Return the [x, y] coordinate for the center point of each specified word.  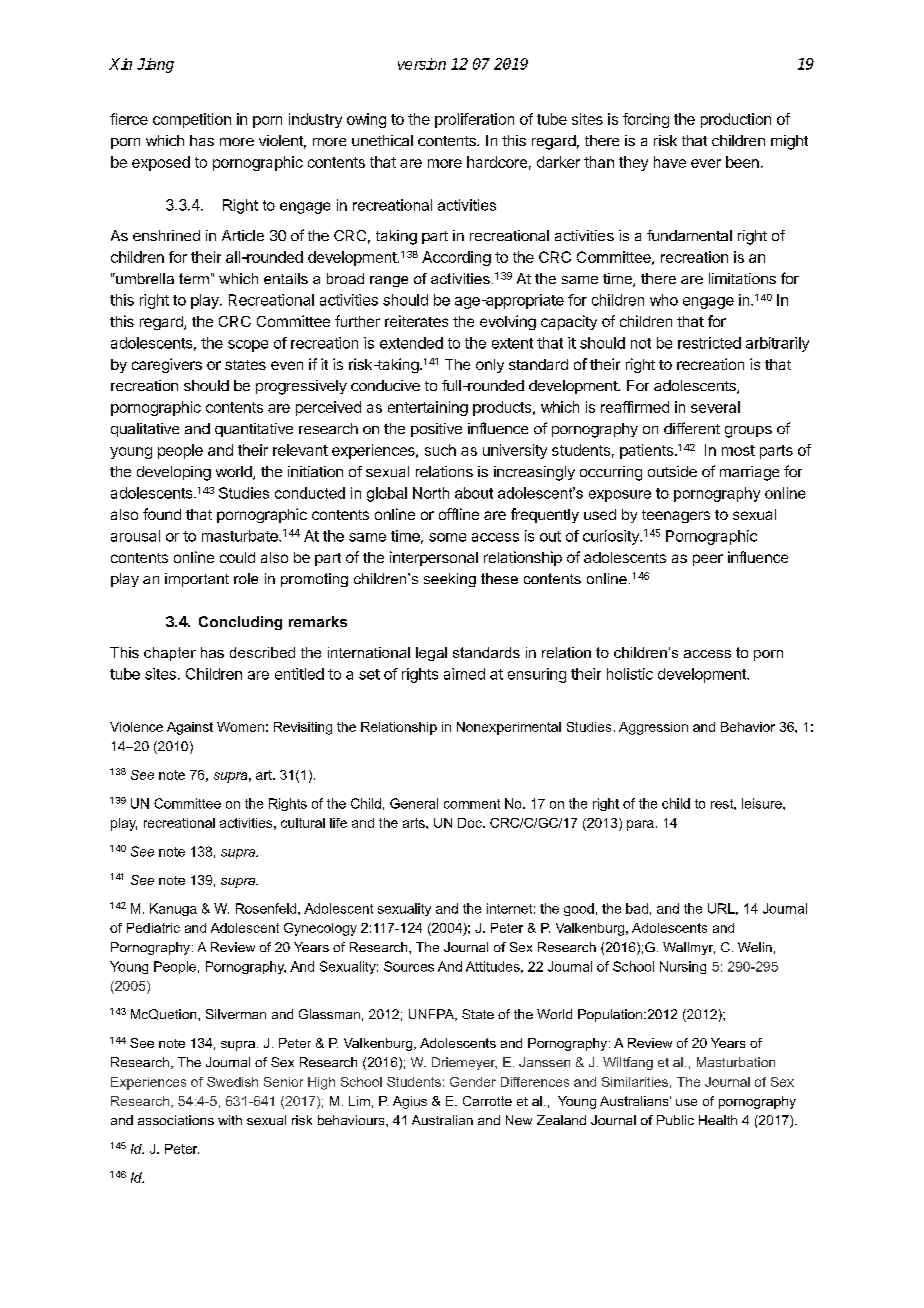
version [422, 64]
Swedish [232, 1082]
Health [718, 1120]
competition [192, 120]
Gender [473, 1082]
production [736, 120]
